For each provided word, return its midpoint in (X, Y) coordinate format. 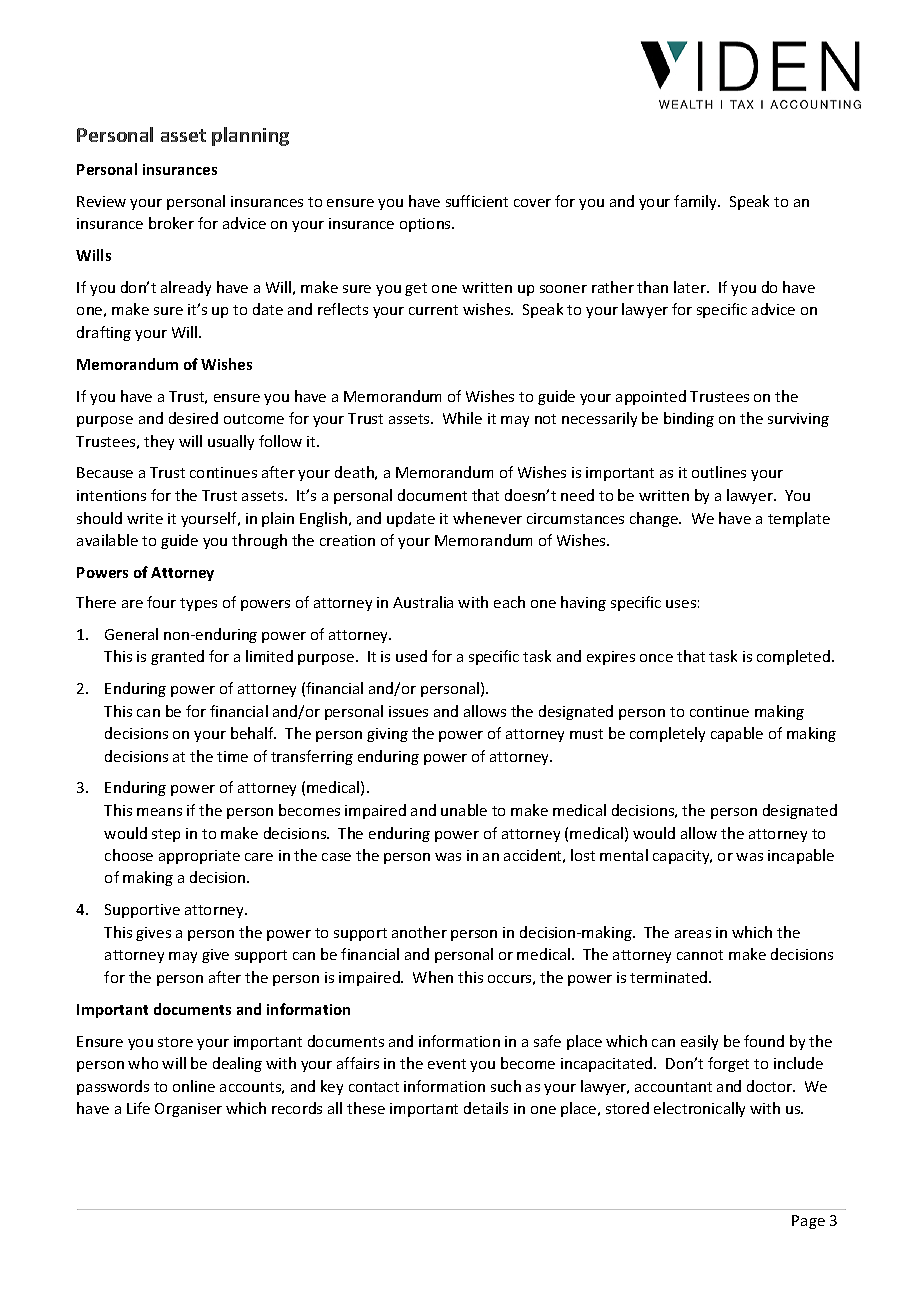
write (145, 518)
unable (464, 810)
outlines (719, 472)
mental (624, 855)
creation (347, 540)
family (696, 202)
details (486, 1108)
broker (171, 223)
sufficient (477, 201)
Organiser (188, 1110)
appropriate (199, 857)
